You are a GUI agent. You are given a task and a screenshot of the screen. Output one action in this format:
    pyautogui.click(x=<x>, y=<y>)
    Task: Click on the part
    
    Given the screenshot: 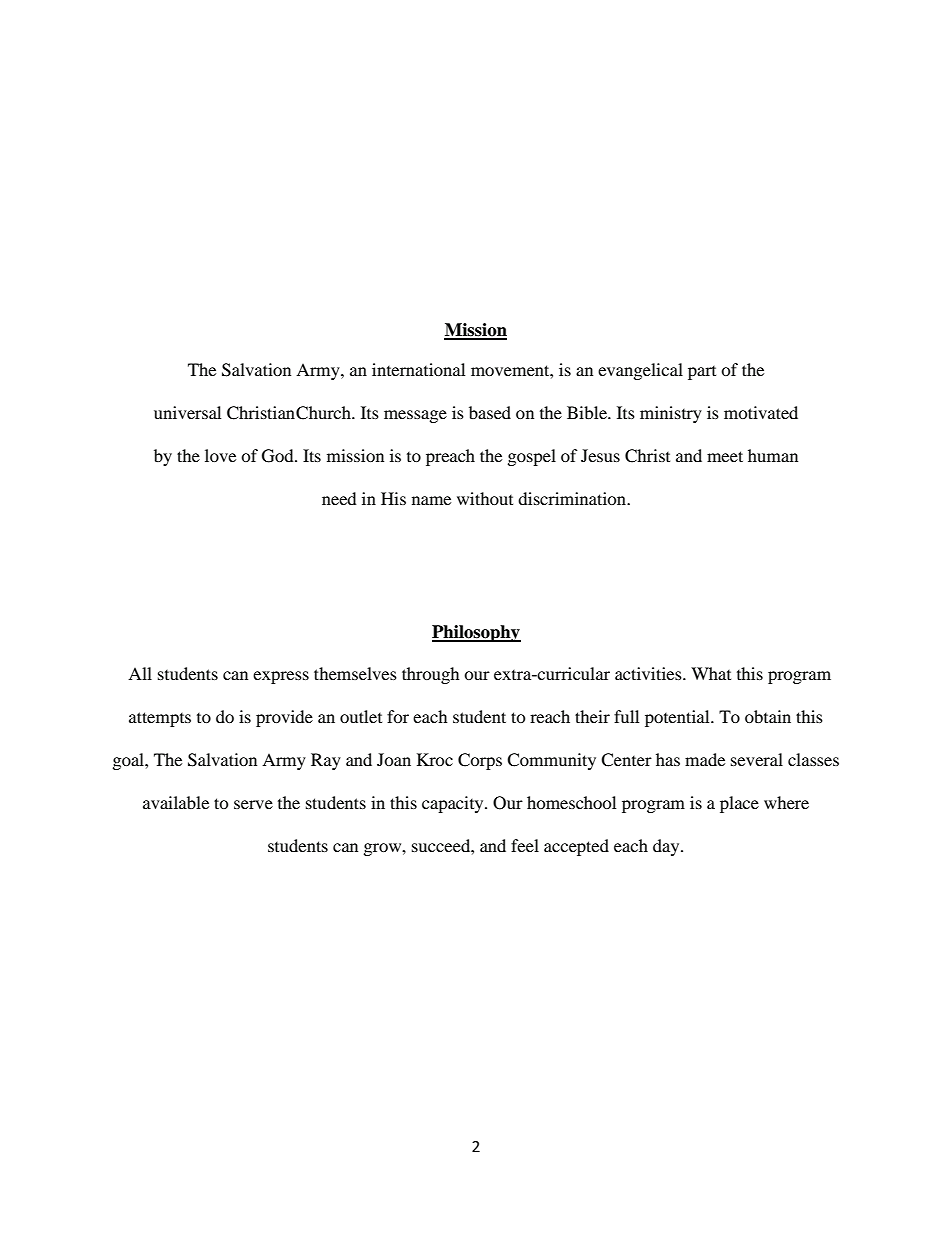 What is the action you would take?
    pyautogui.click(x=702, y=373)
